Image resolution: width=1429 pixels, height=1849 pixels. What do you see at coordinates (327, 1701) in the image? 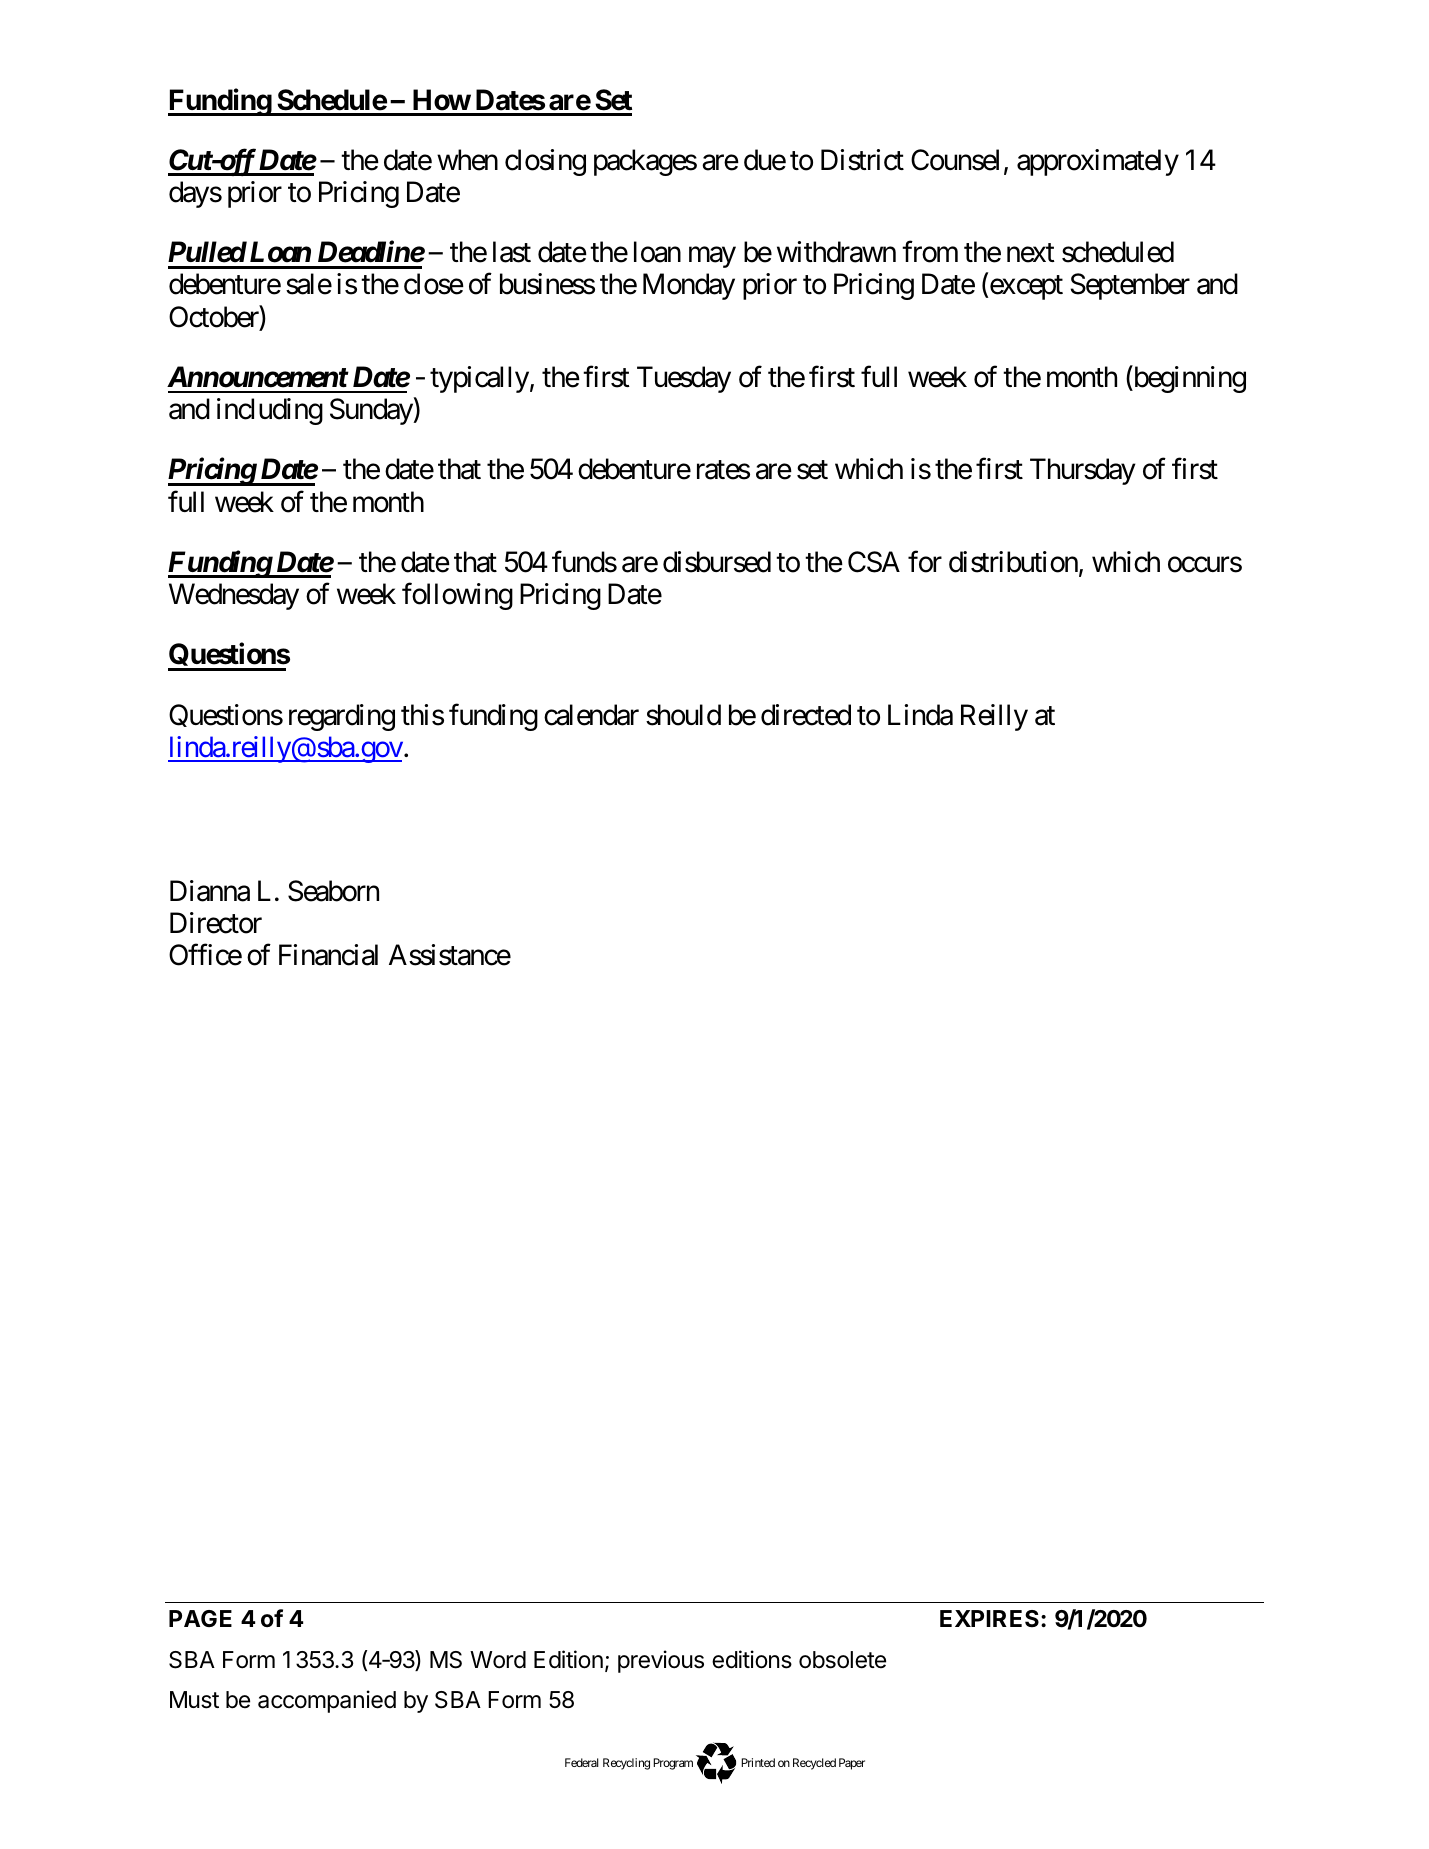
I see `accompanied` at bounding box center [327, 1701].
